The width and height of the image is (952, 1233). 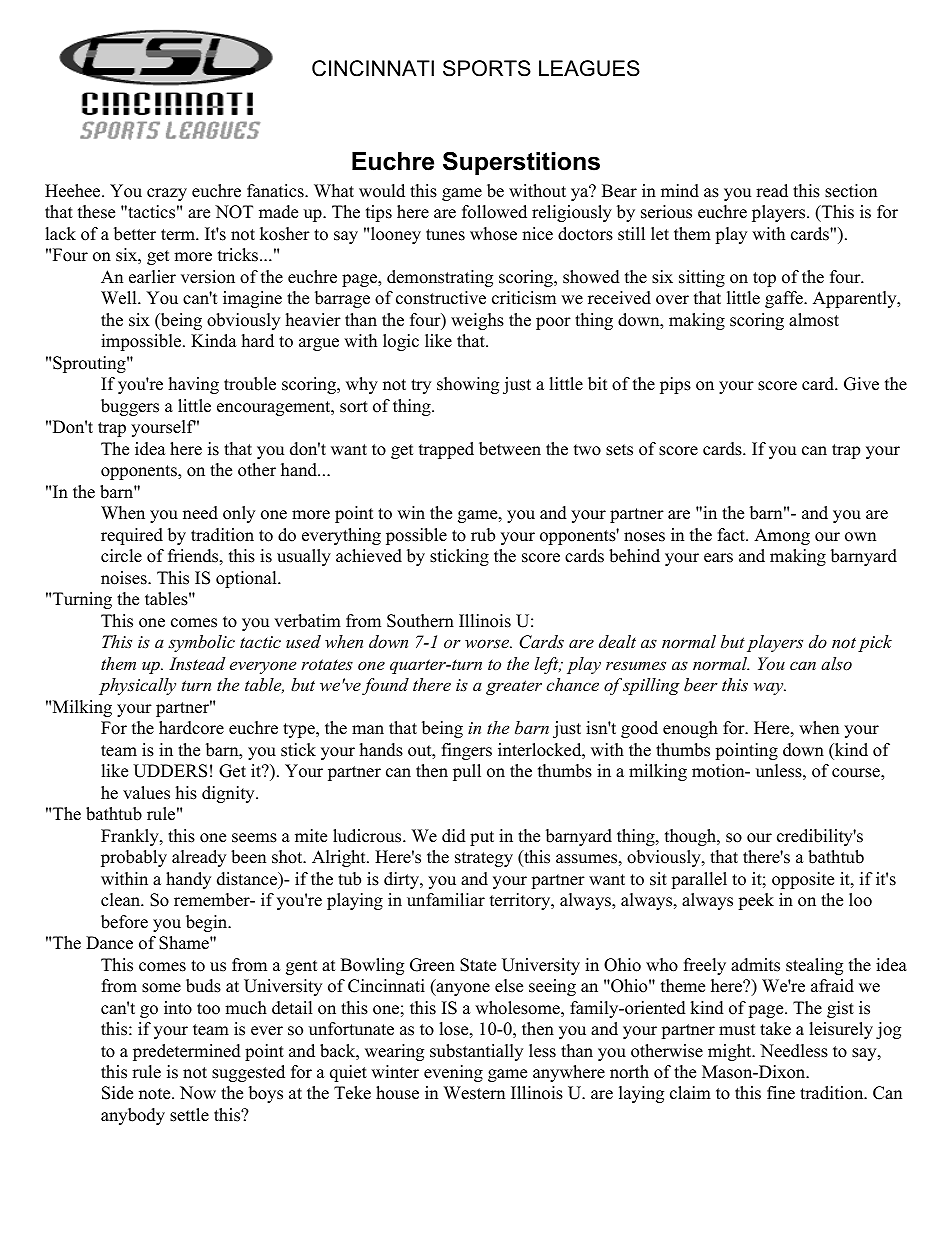 What do you see at coordinates (851, 191) in the image?
I see `section` at bounding box center [851, 191].
